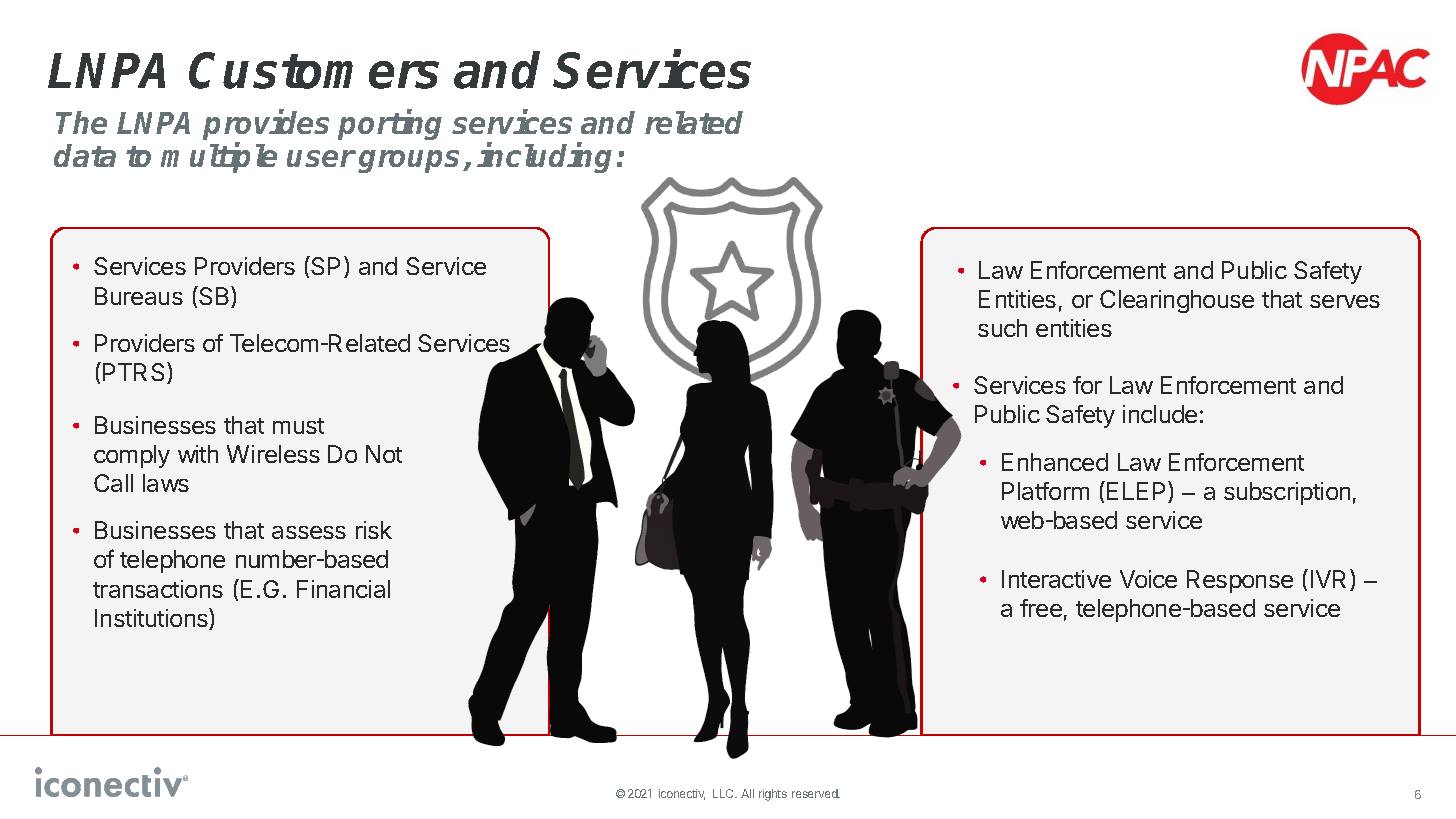 This document has width=1456, height=819. Describe the element at coordinates (298, 426) in the document. I see `must` at that location.
